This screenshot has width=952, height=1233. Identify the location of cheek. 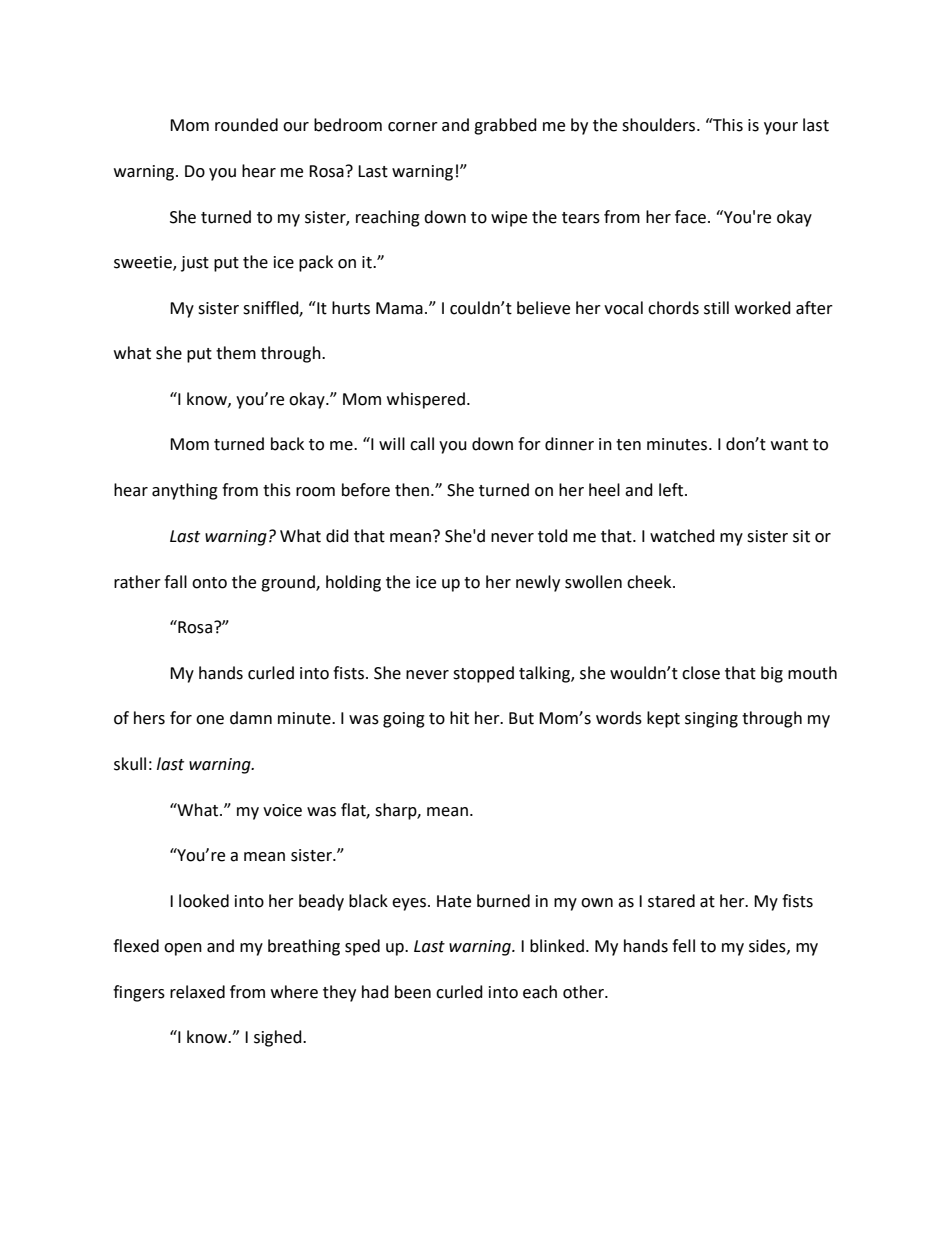
(650, 582).
